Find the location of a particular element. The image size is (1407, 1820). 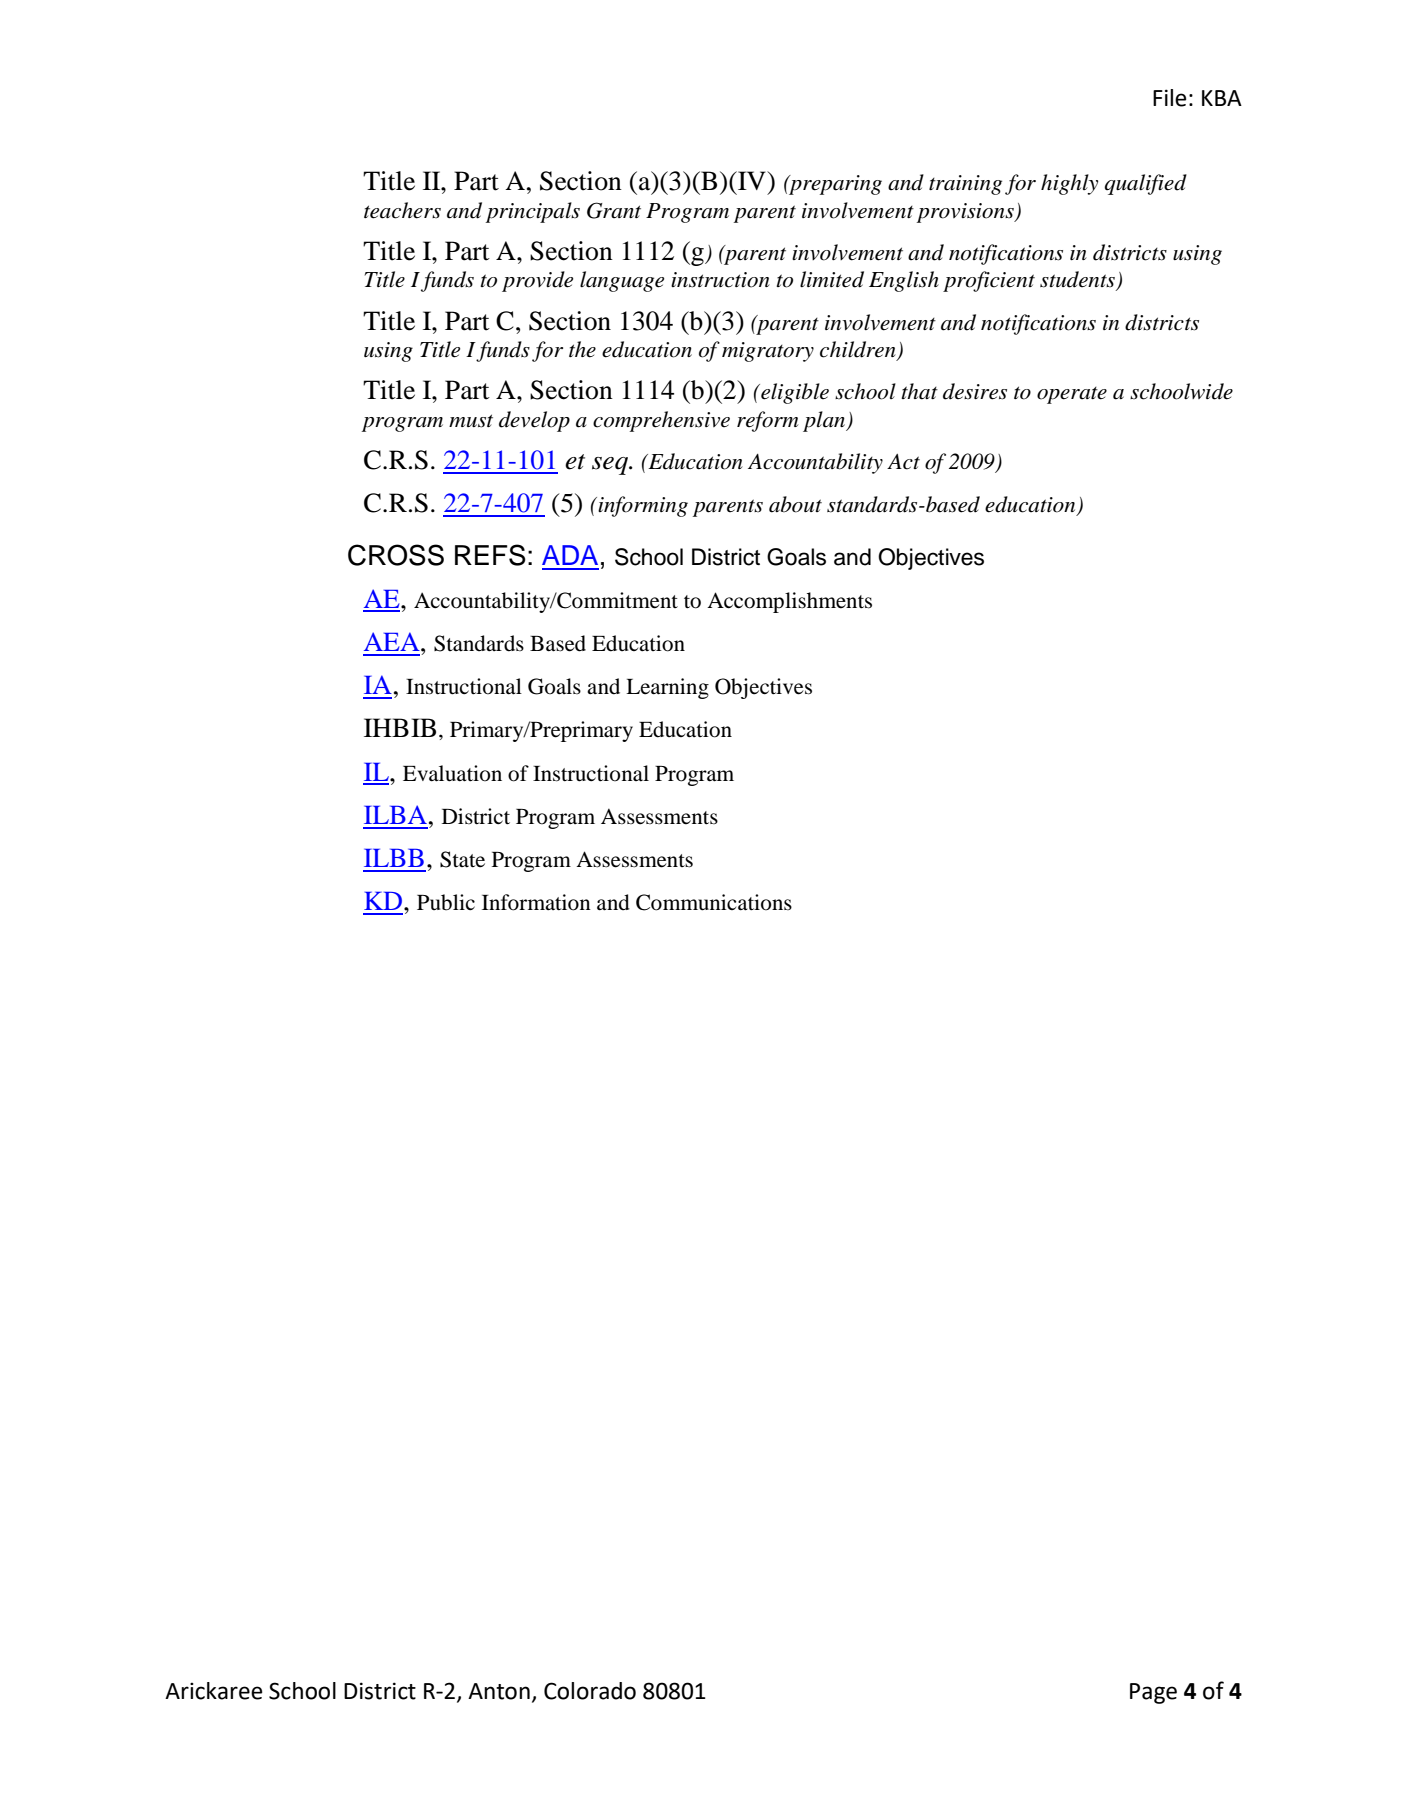

principals is located at coordinates (533, 212).
